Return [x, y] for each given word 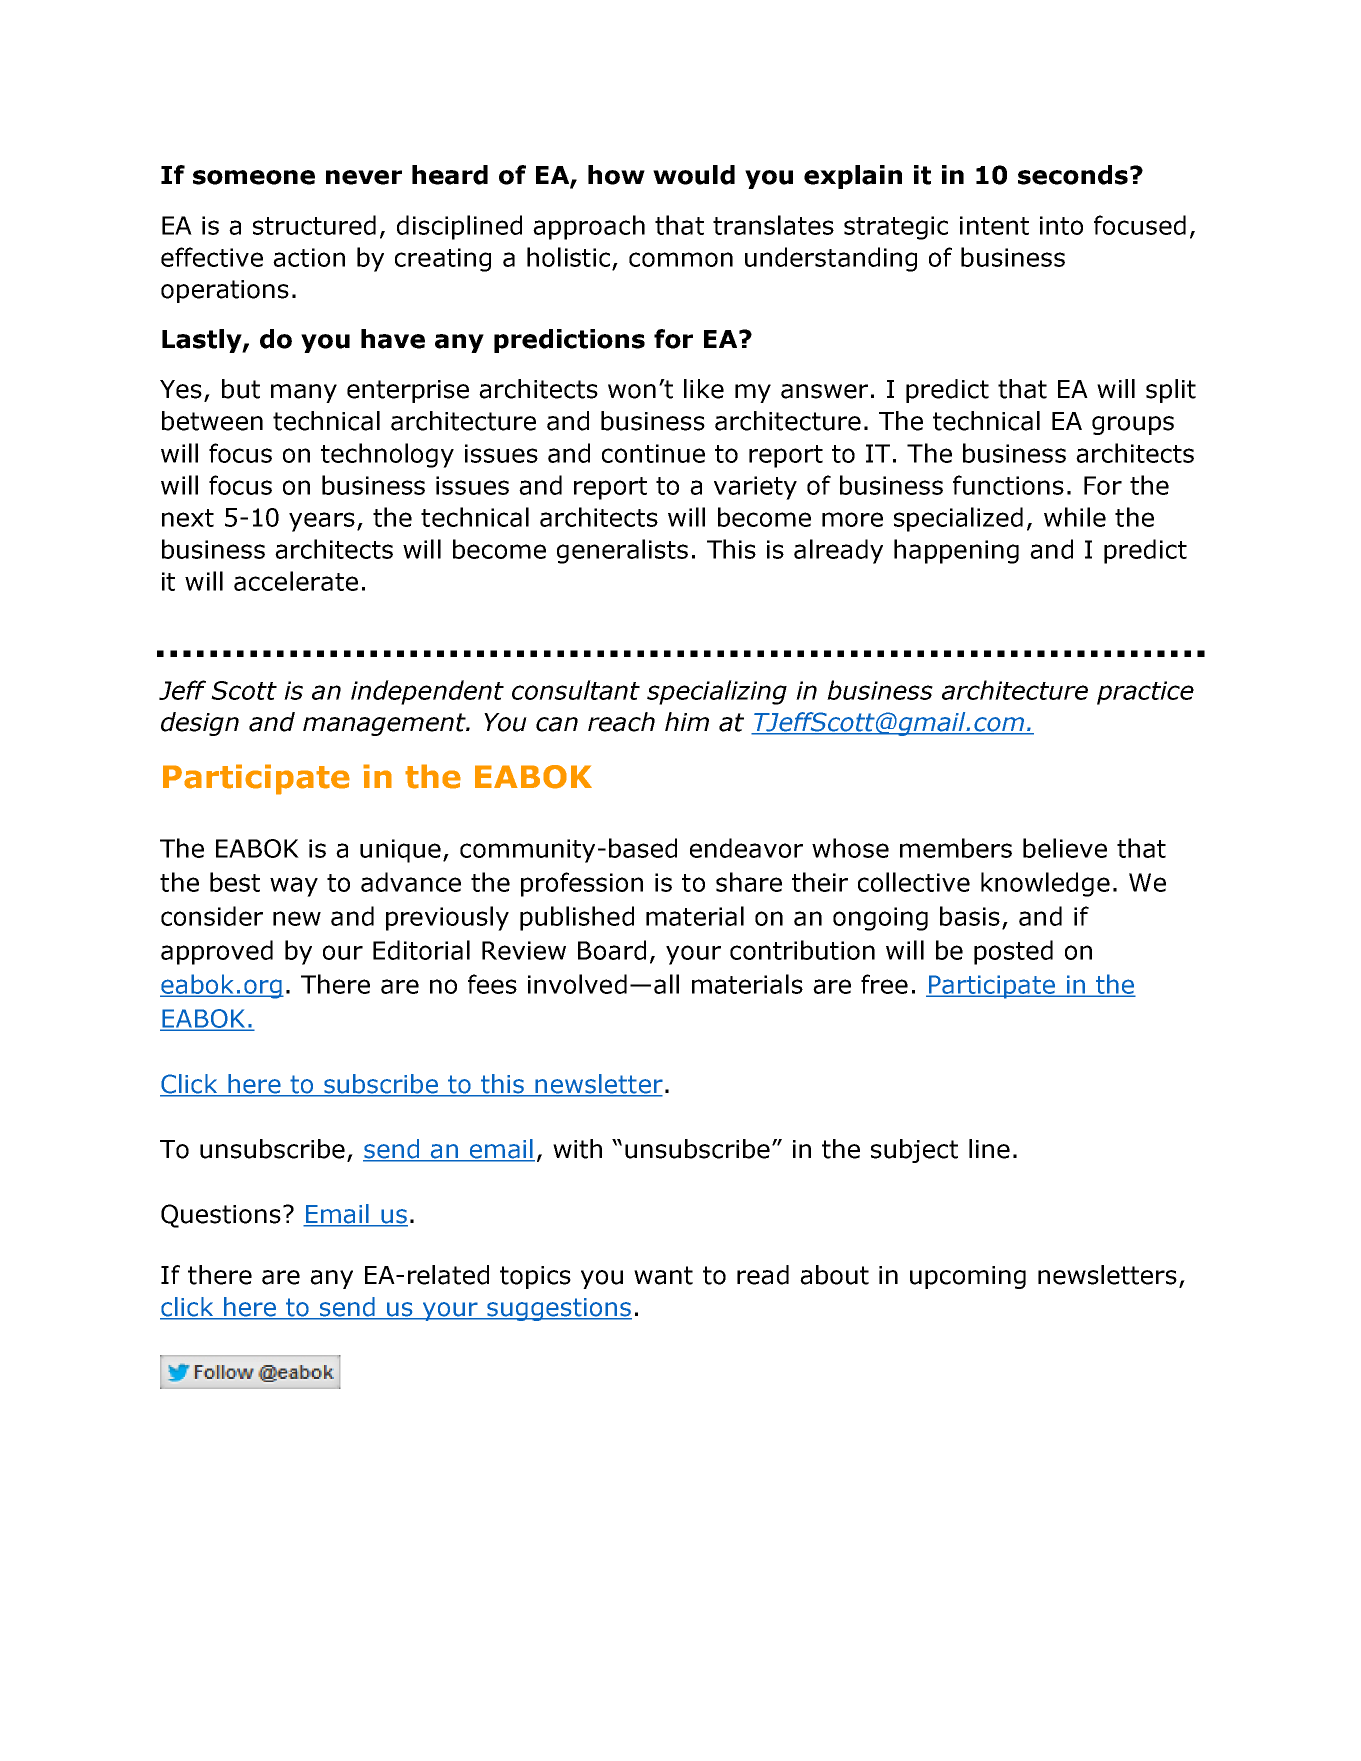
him [687, 721]
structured [314, 225]
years [322, 522]
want [663, 1275]
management [385, 724]
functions [1008, 485]
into [1061, 225]
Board [612, 950]
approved [217, 952]
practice [1145, 693]
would [694, 175]
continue [653, 453]
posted [1013, 952]
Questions [221, 1216]
